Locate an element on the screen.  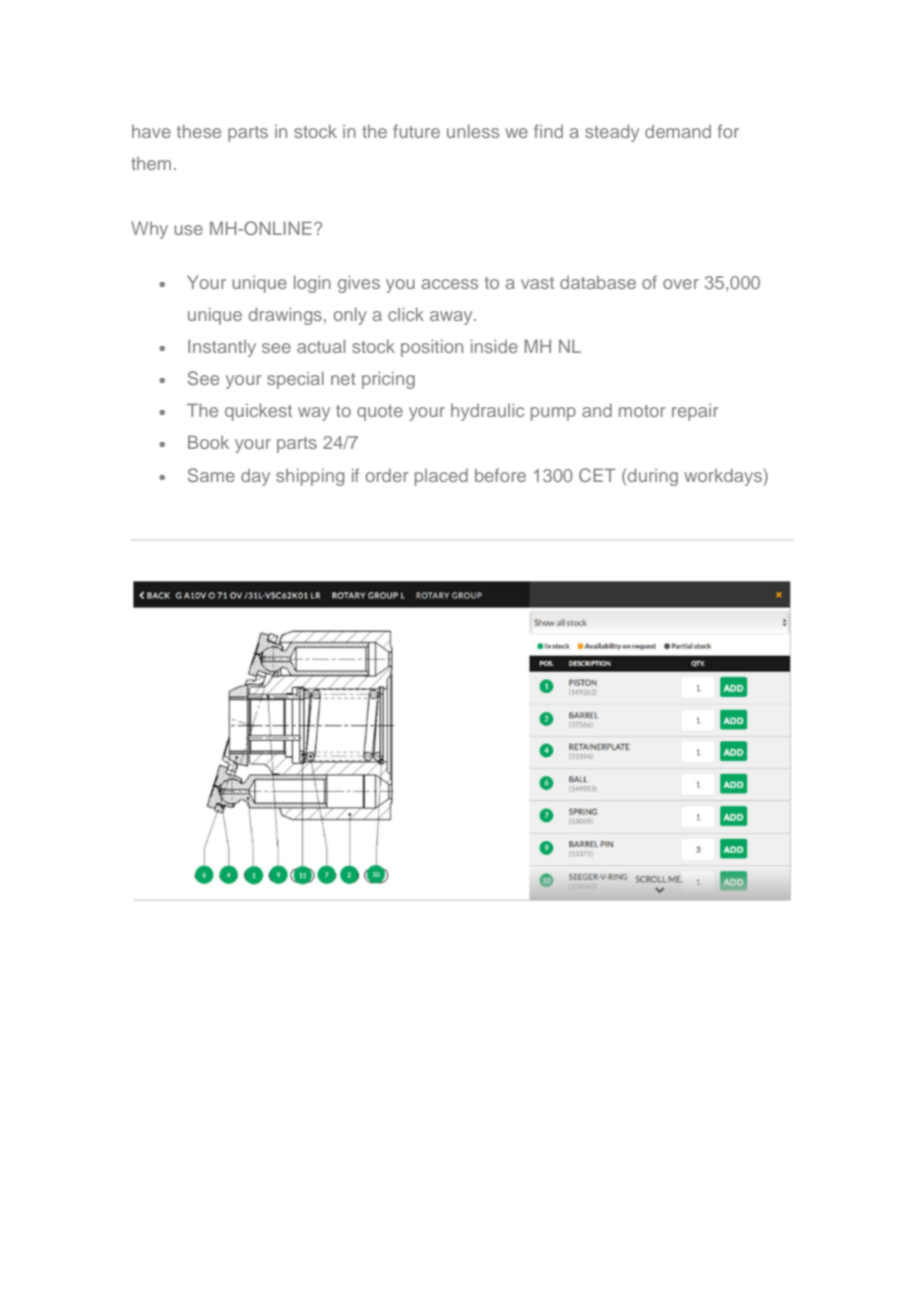
quote is located at coordinates (380, 413).
